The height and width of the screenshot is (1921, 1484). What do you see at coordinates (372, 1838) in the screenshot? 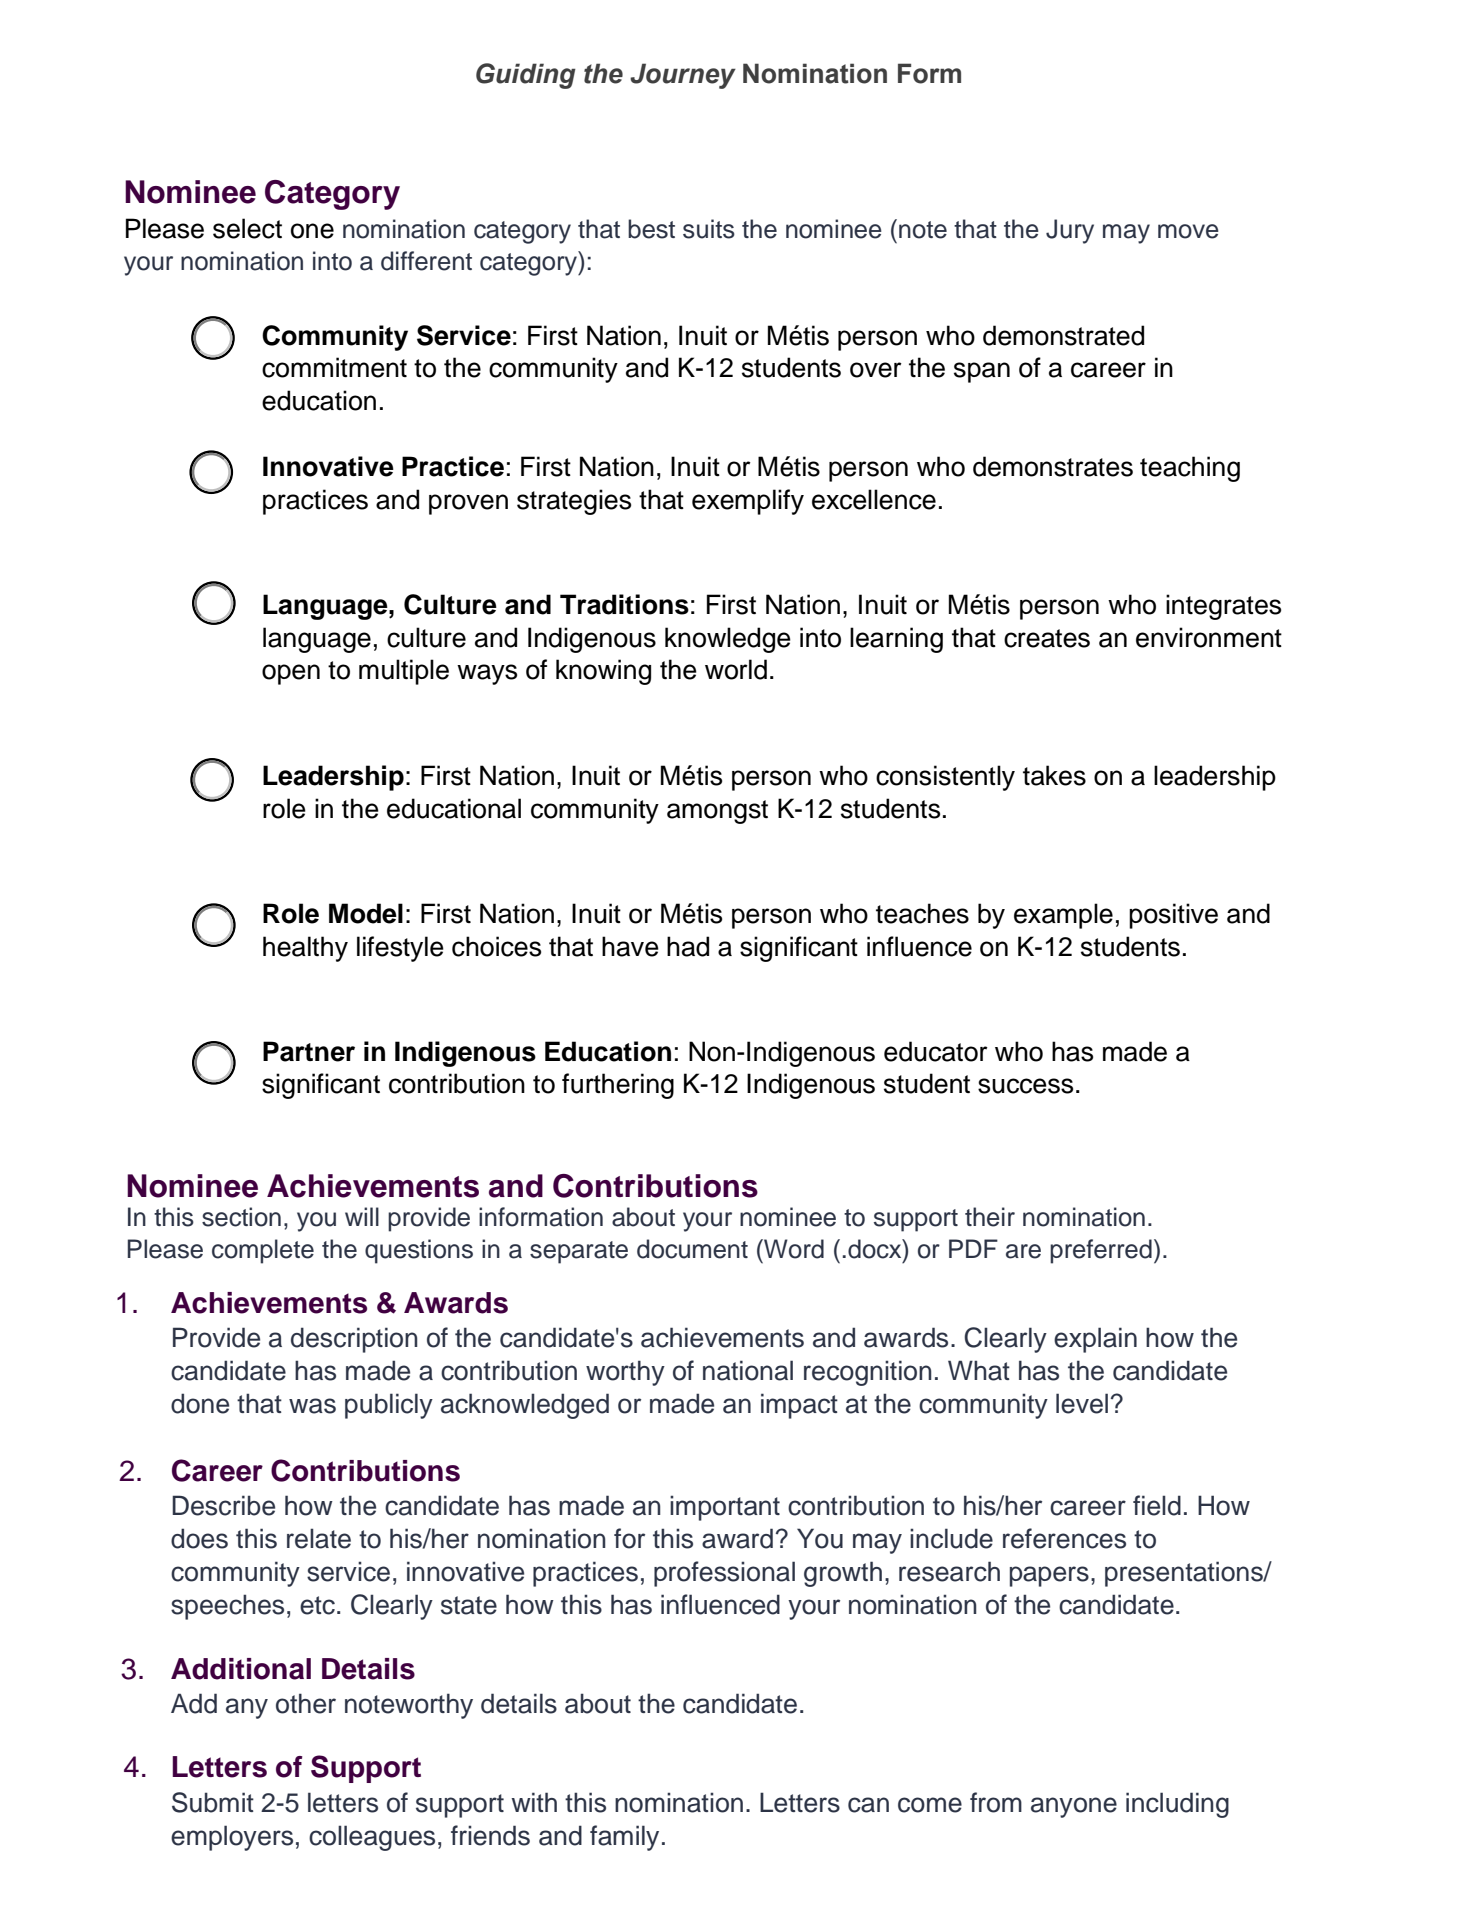
I see `colleagues` at bounding box center [372, 1838].
